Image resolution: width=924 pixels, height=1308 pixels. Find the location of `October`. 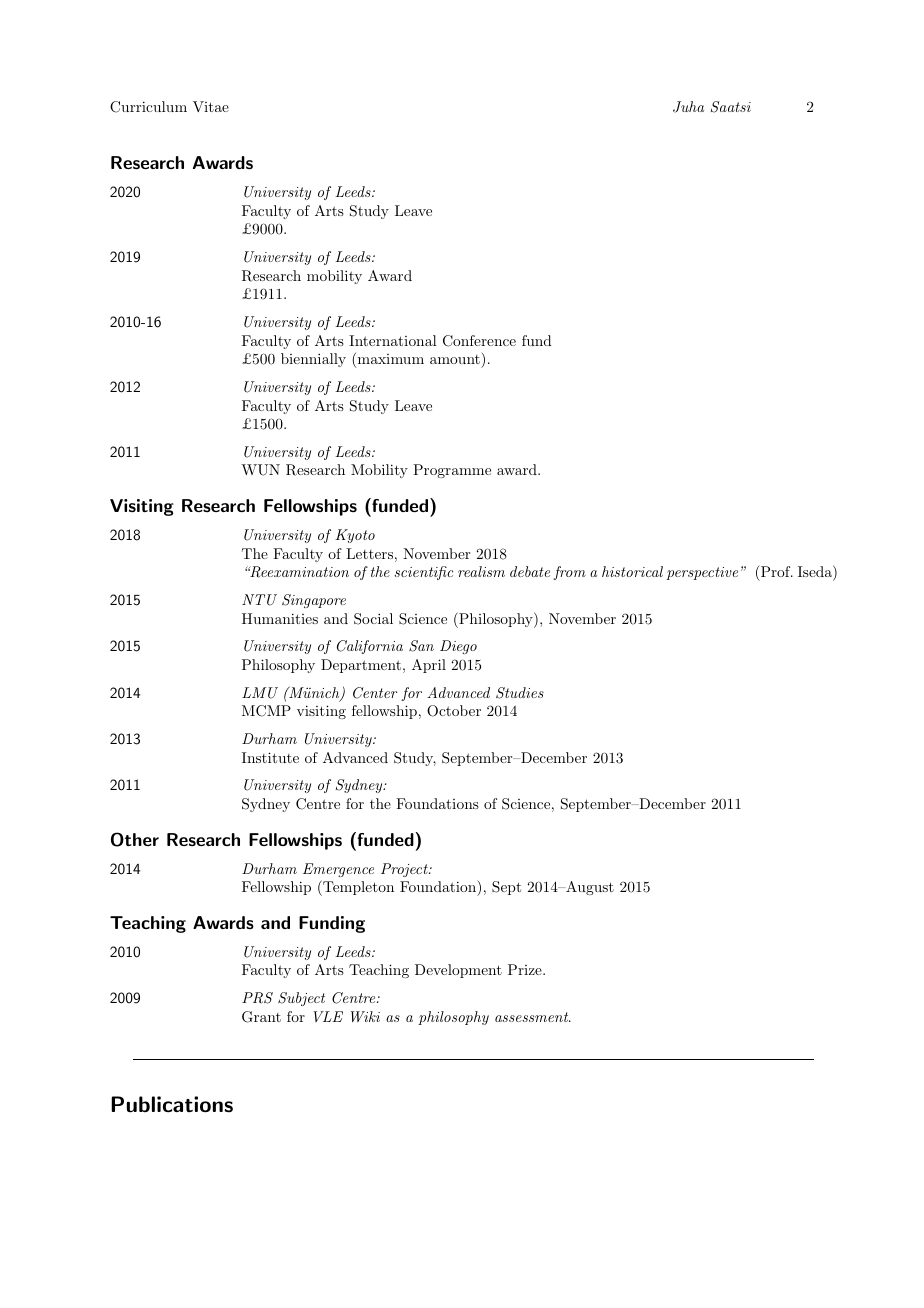

October is located at coordinates (454, 711).
